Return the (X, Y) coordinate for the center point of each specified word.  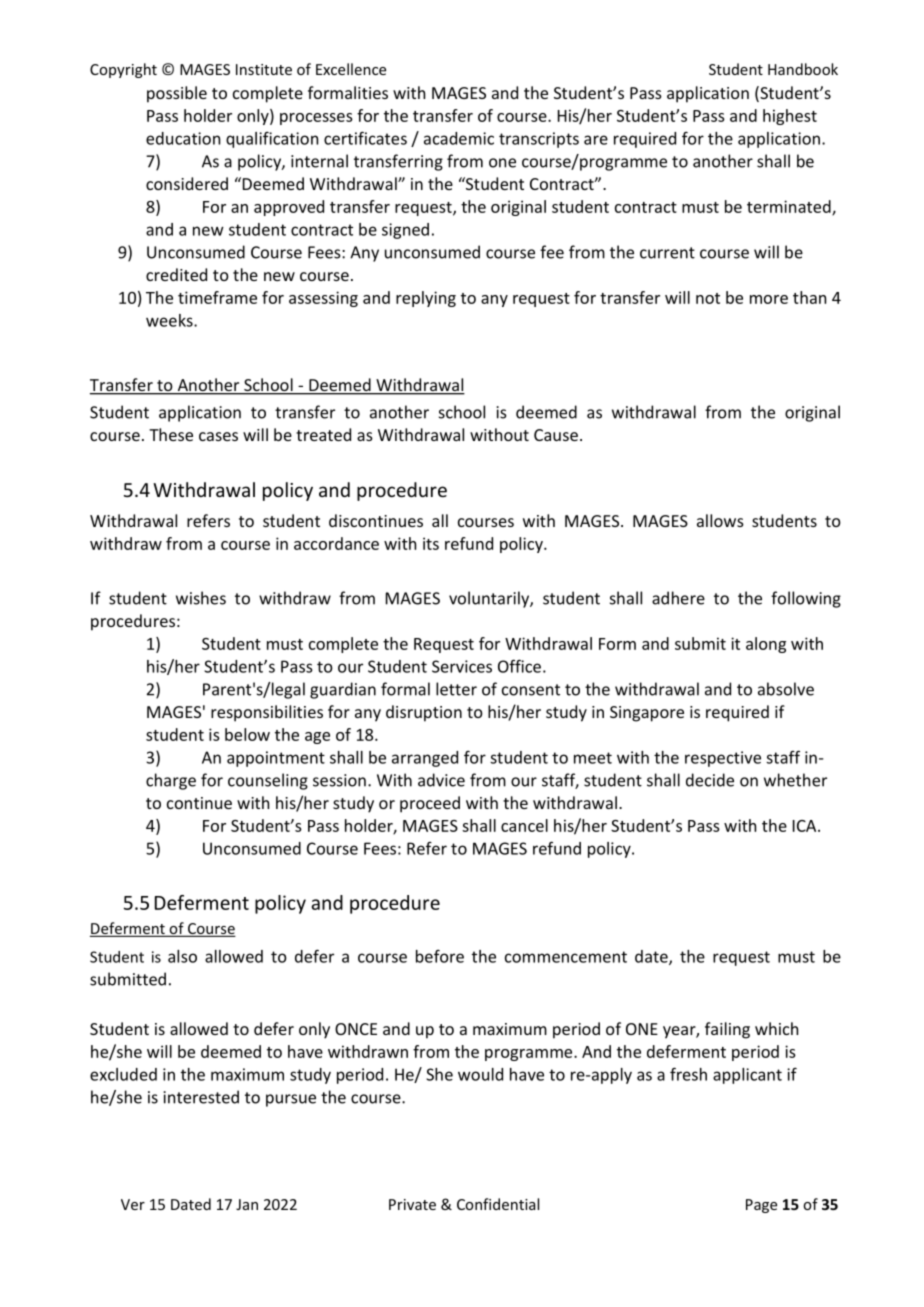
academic (459, 138)
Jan (247, 1204)
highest (790, 117)
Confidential (498, 1204)
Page (761, 1206)
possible (177, 94)
